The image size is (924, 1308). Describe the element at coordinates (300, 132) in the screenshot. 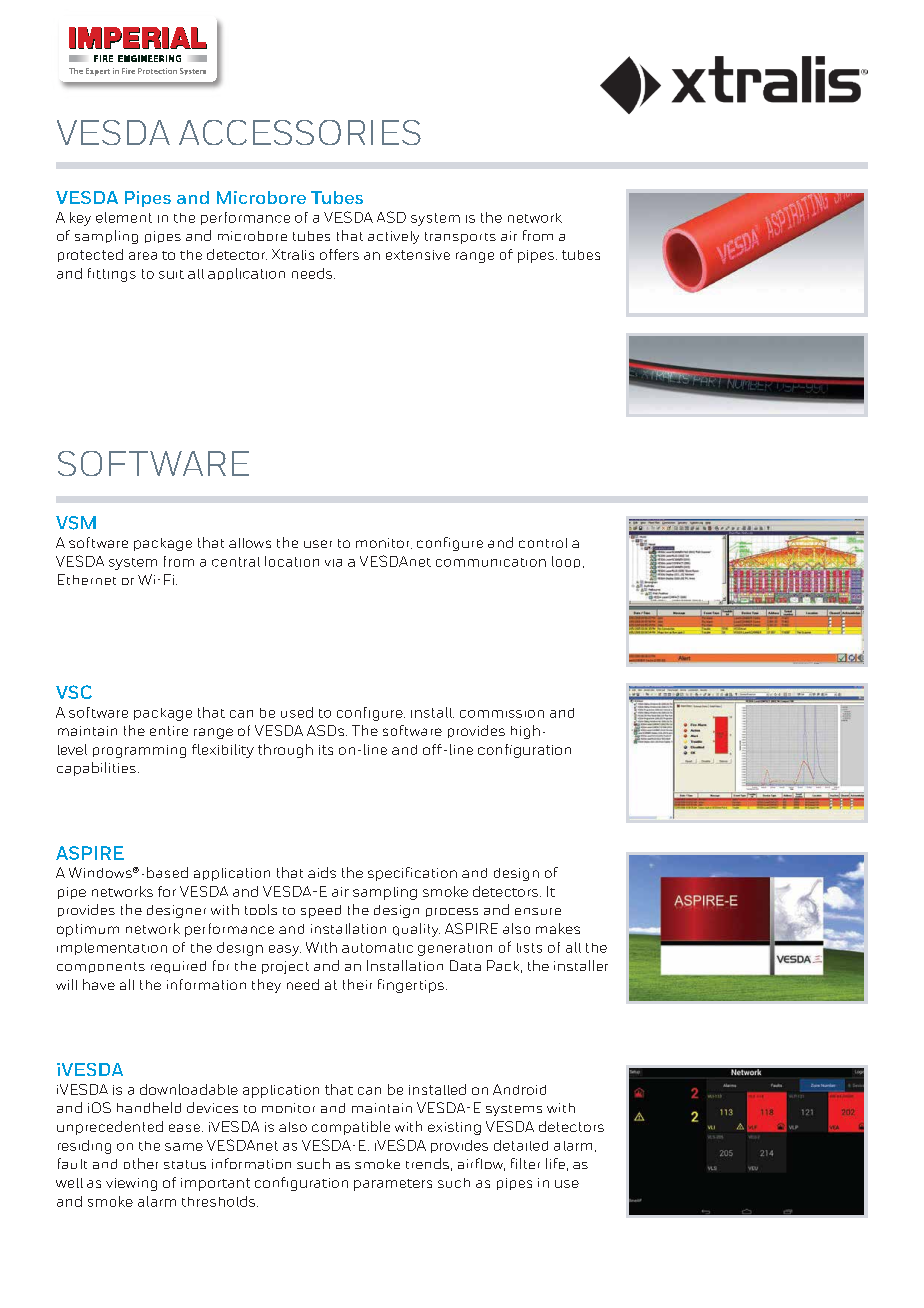

I see `ACCESSORIES` at that location.
